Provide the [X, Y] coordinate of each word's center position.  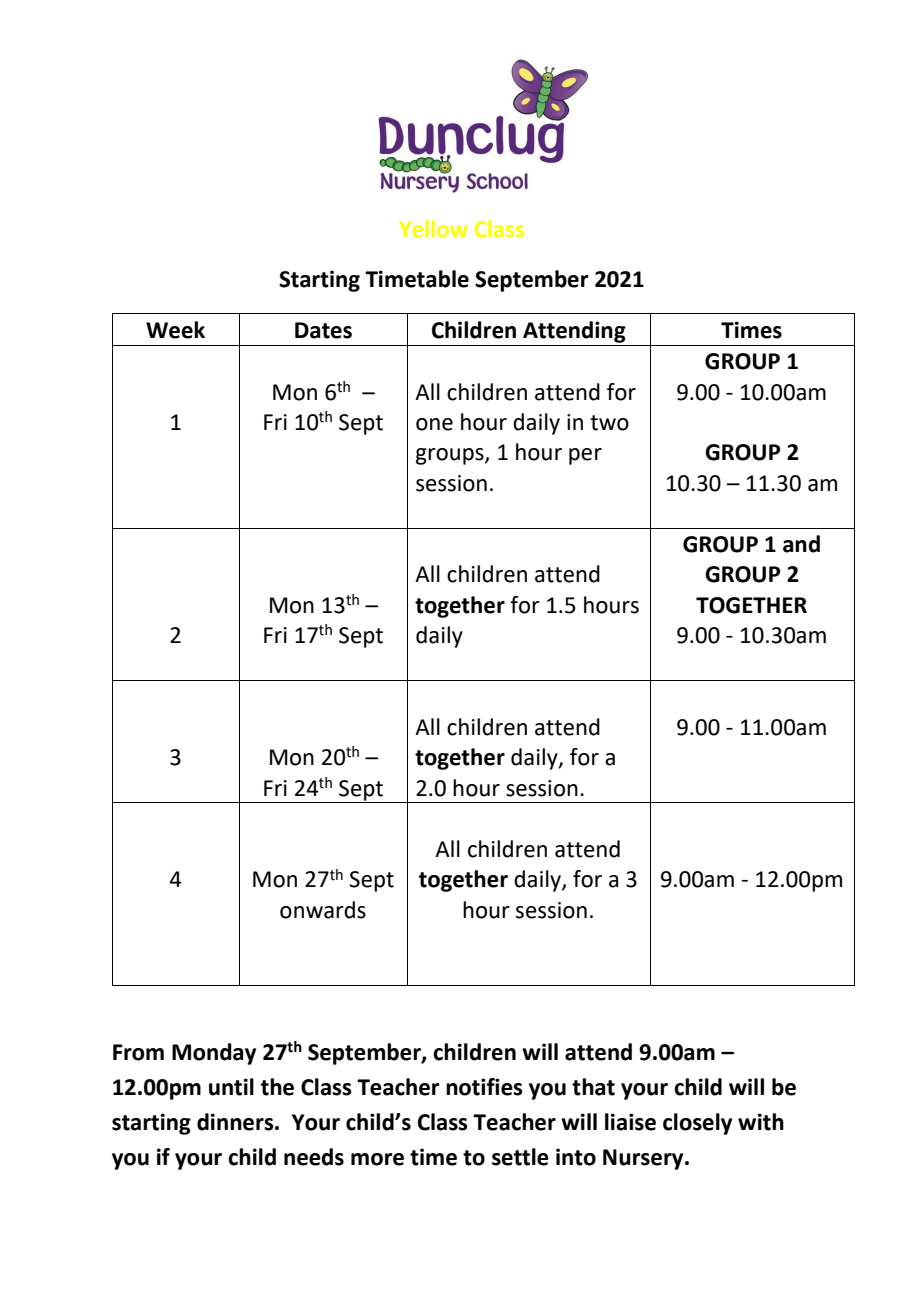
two [609, 423]
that [593, 1087]
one [434, 424]
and [801, 544]
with [761, 1122]
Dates [323, 330]
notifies [484, 1087]
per [585, 456]
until [231, 1087]
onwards [323, 910]
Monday [214, 1054]
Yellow [433, 228]
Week [175, 330]
